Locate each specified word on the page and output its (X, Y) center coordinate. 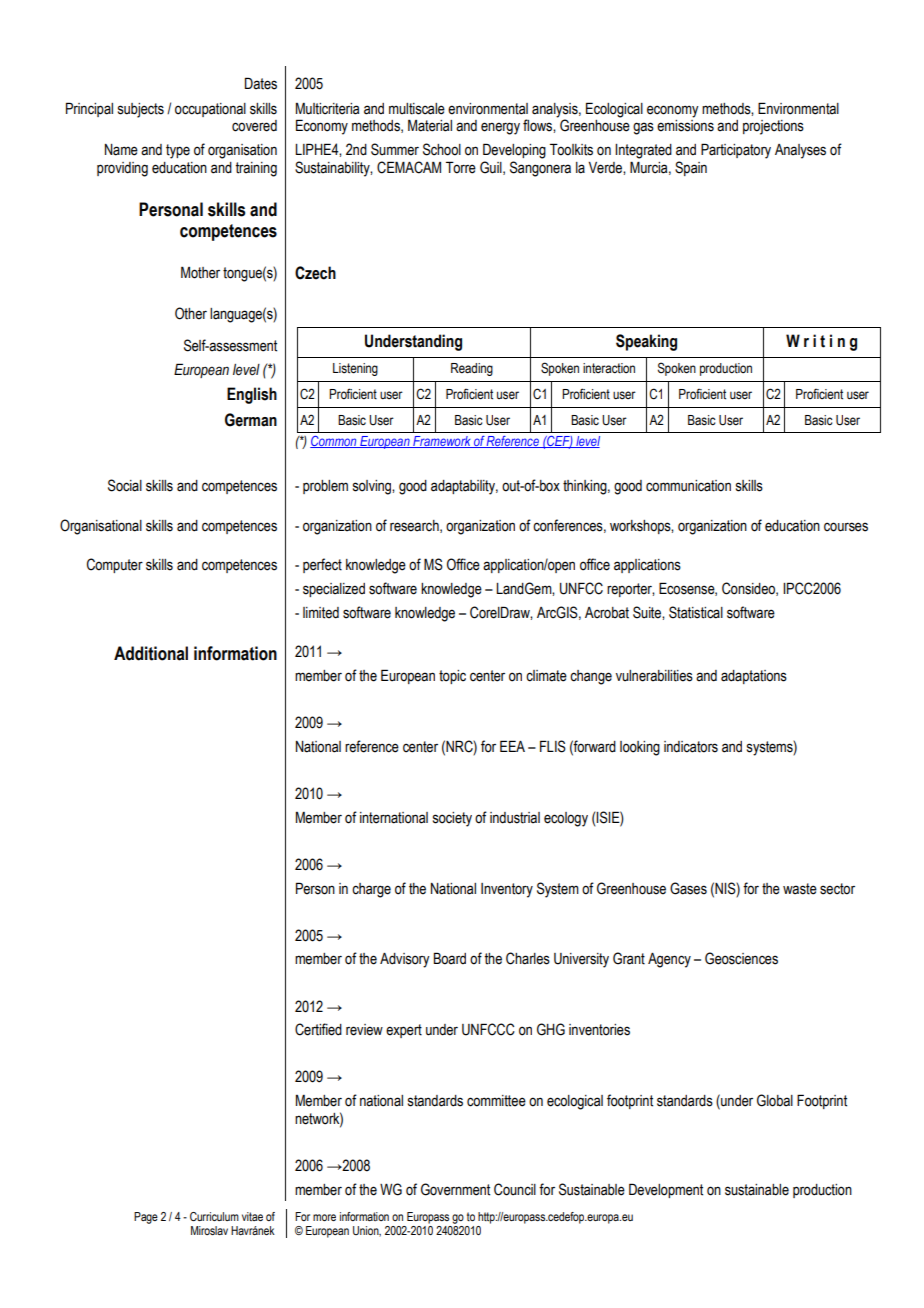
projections (773, 127)
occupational (210, 110)
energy (500, 128)
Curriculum (214, 1216)
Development (666, 1190)
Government (455, 1189)
